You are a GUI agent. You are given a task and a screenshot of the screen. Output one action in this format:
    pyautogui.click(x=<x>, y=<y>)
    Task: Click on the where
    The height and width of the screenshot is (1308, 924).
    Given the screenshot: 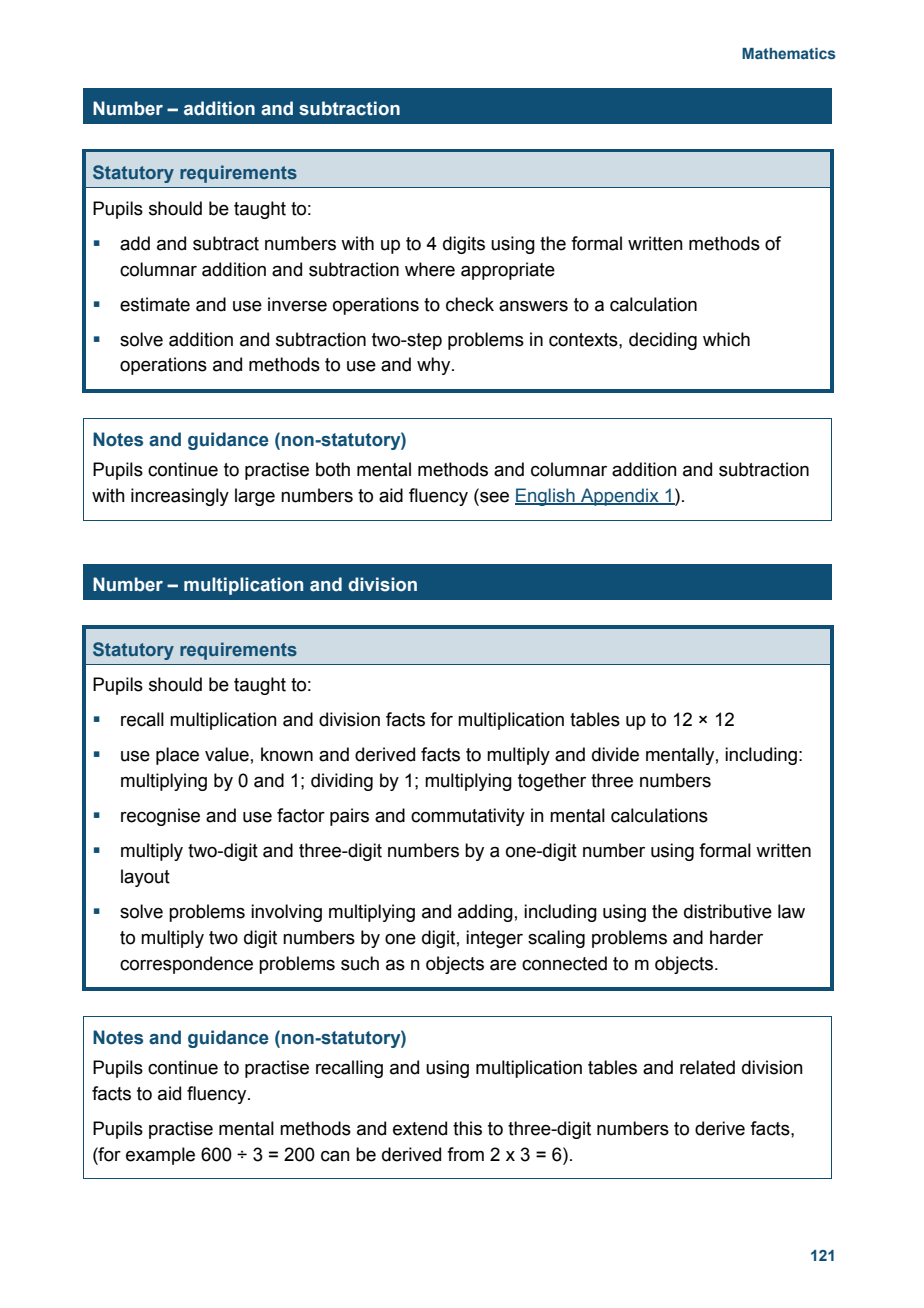 What is the action you would take?
    pyautogui.click(x=430, y=269)
